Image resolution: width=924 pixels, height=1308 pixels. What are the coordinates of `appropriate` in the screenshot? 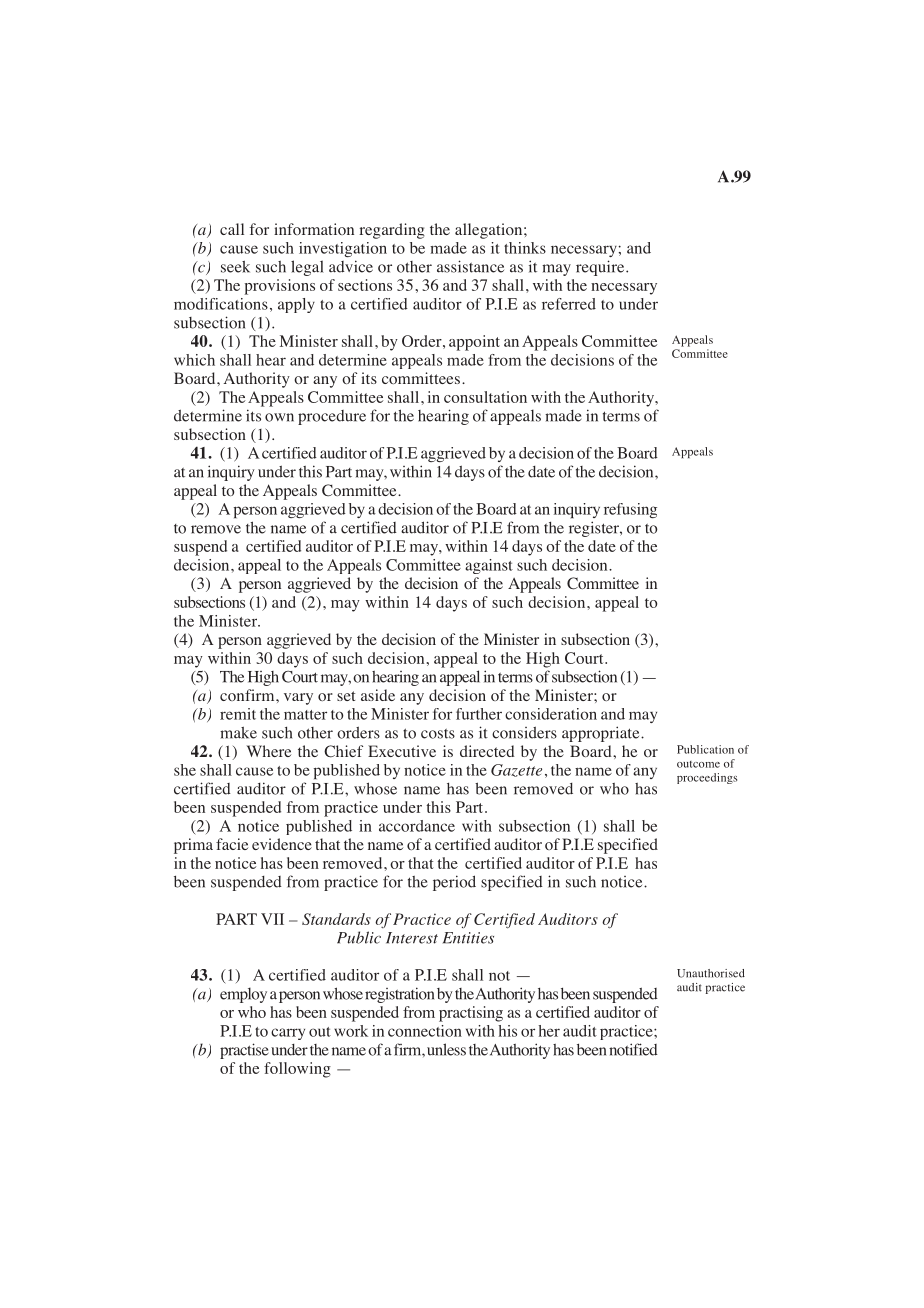 It's located at (602, 734).
